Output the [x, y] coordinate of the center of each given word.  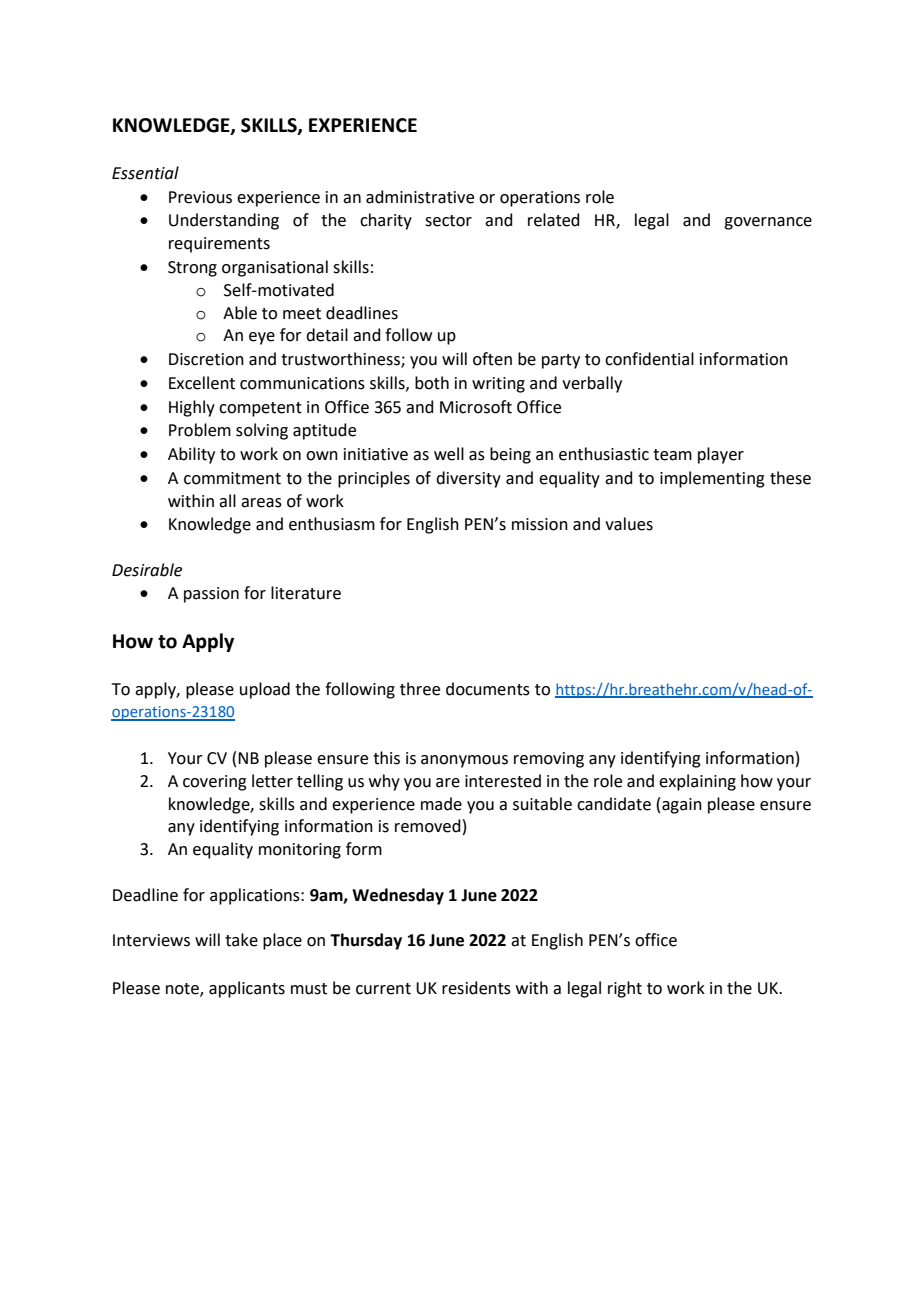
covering [215, 783]
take [241, 940]
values [629, 524]
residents [476, 988]
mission [540, 524]
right [625, 989]
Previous [200, 197]
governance [768, 223]
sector [448, 221]
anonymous [464, 761]
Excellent [202, 383]
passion [211, 595]
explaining [697, 782]
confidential [649, 359]
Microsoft [476, 407]
